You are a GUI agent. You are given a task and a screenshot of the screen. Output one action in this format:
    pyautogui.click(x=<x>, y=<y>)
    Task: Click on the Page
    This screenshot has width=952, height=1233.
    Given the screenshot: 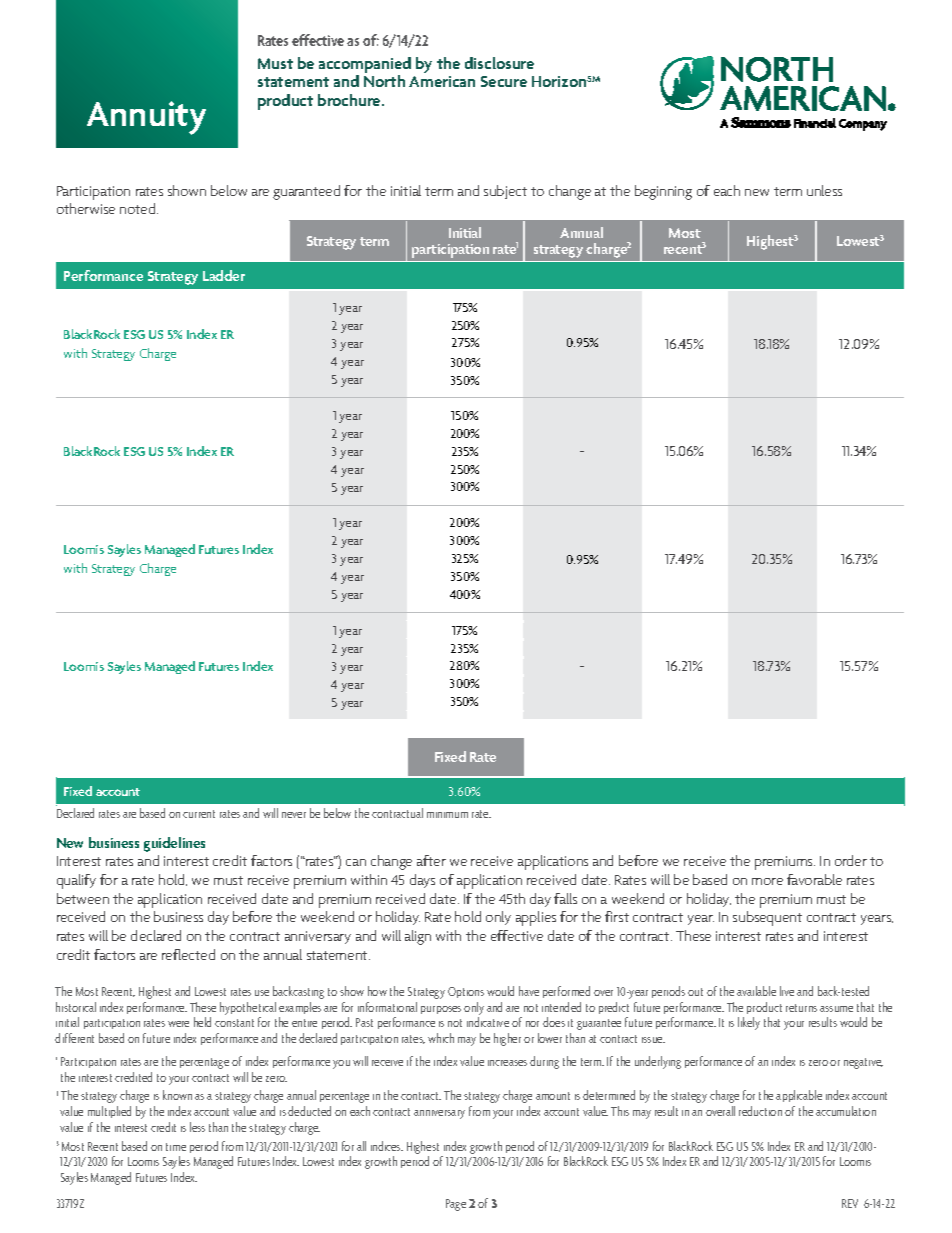 What is the action you would take?
    pyautogui.click(x=456, y=1205)
